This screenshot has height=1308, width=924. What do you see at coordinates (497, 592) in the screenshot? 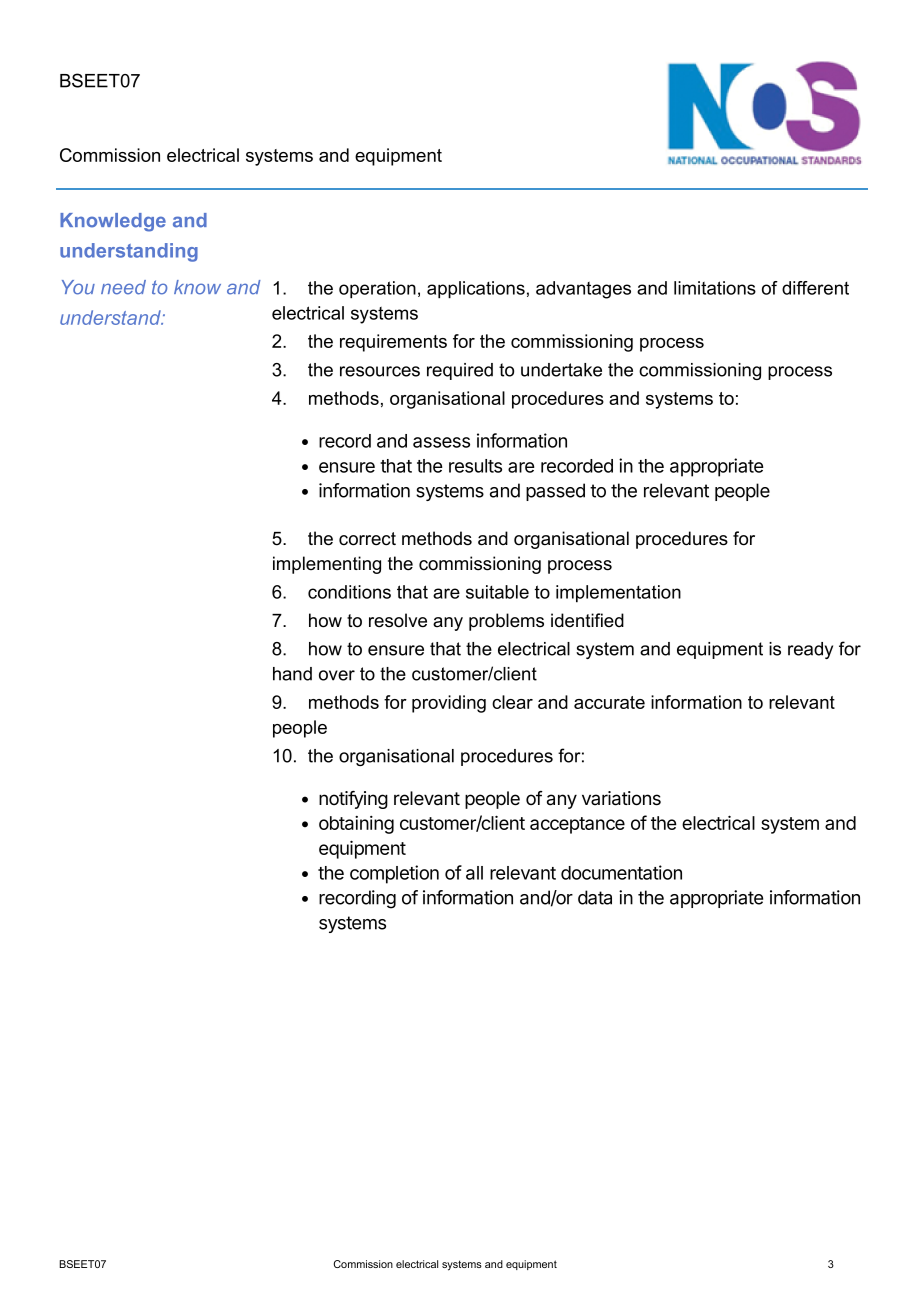
I see `suitable` at bounding box center [497, 592].
